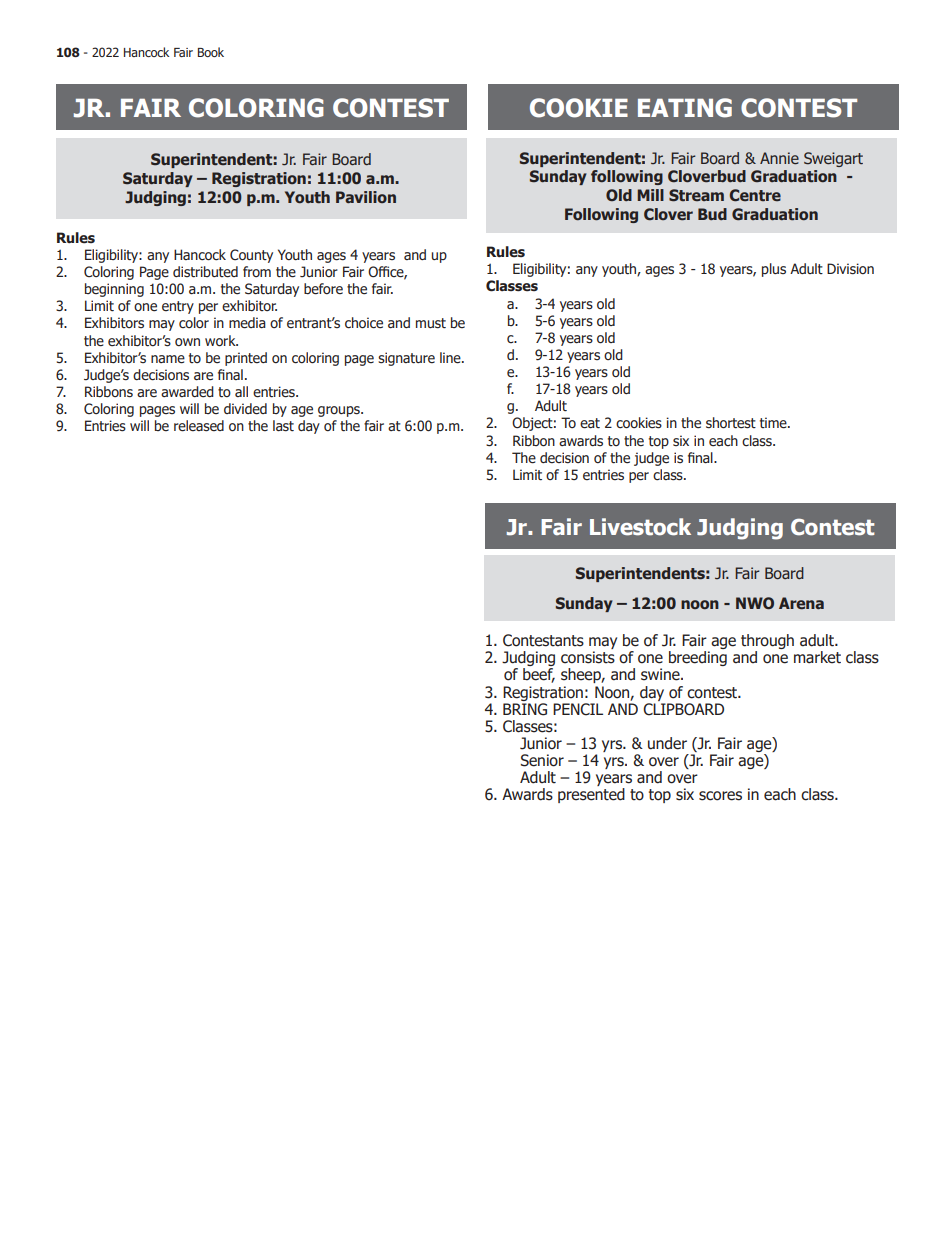 The width and height of the page is (952, 1233). I want to click on distributed, so click(205, 272).
